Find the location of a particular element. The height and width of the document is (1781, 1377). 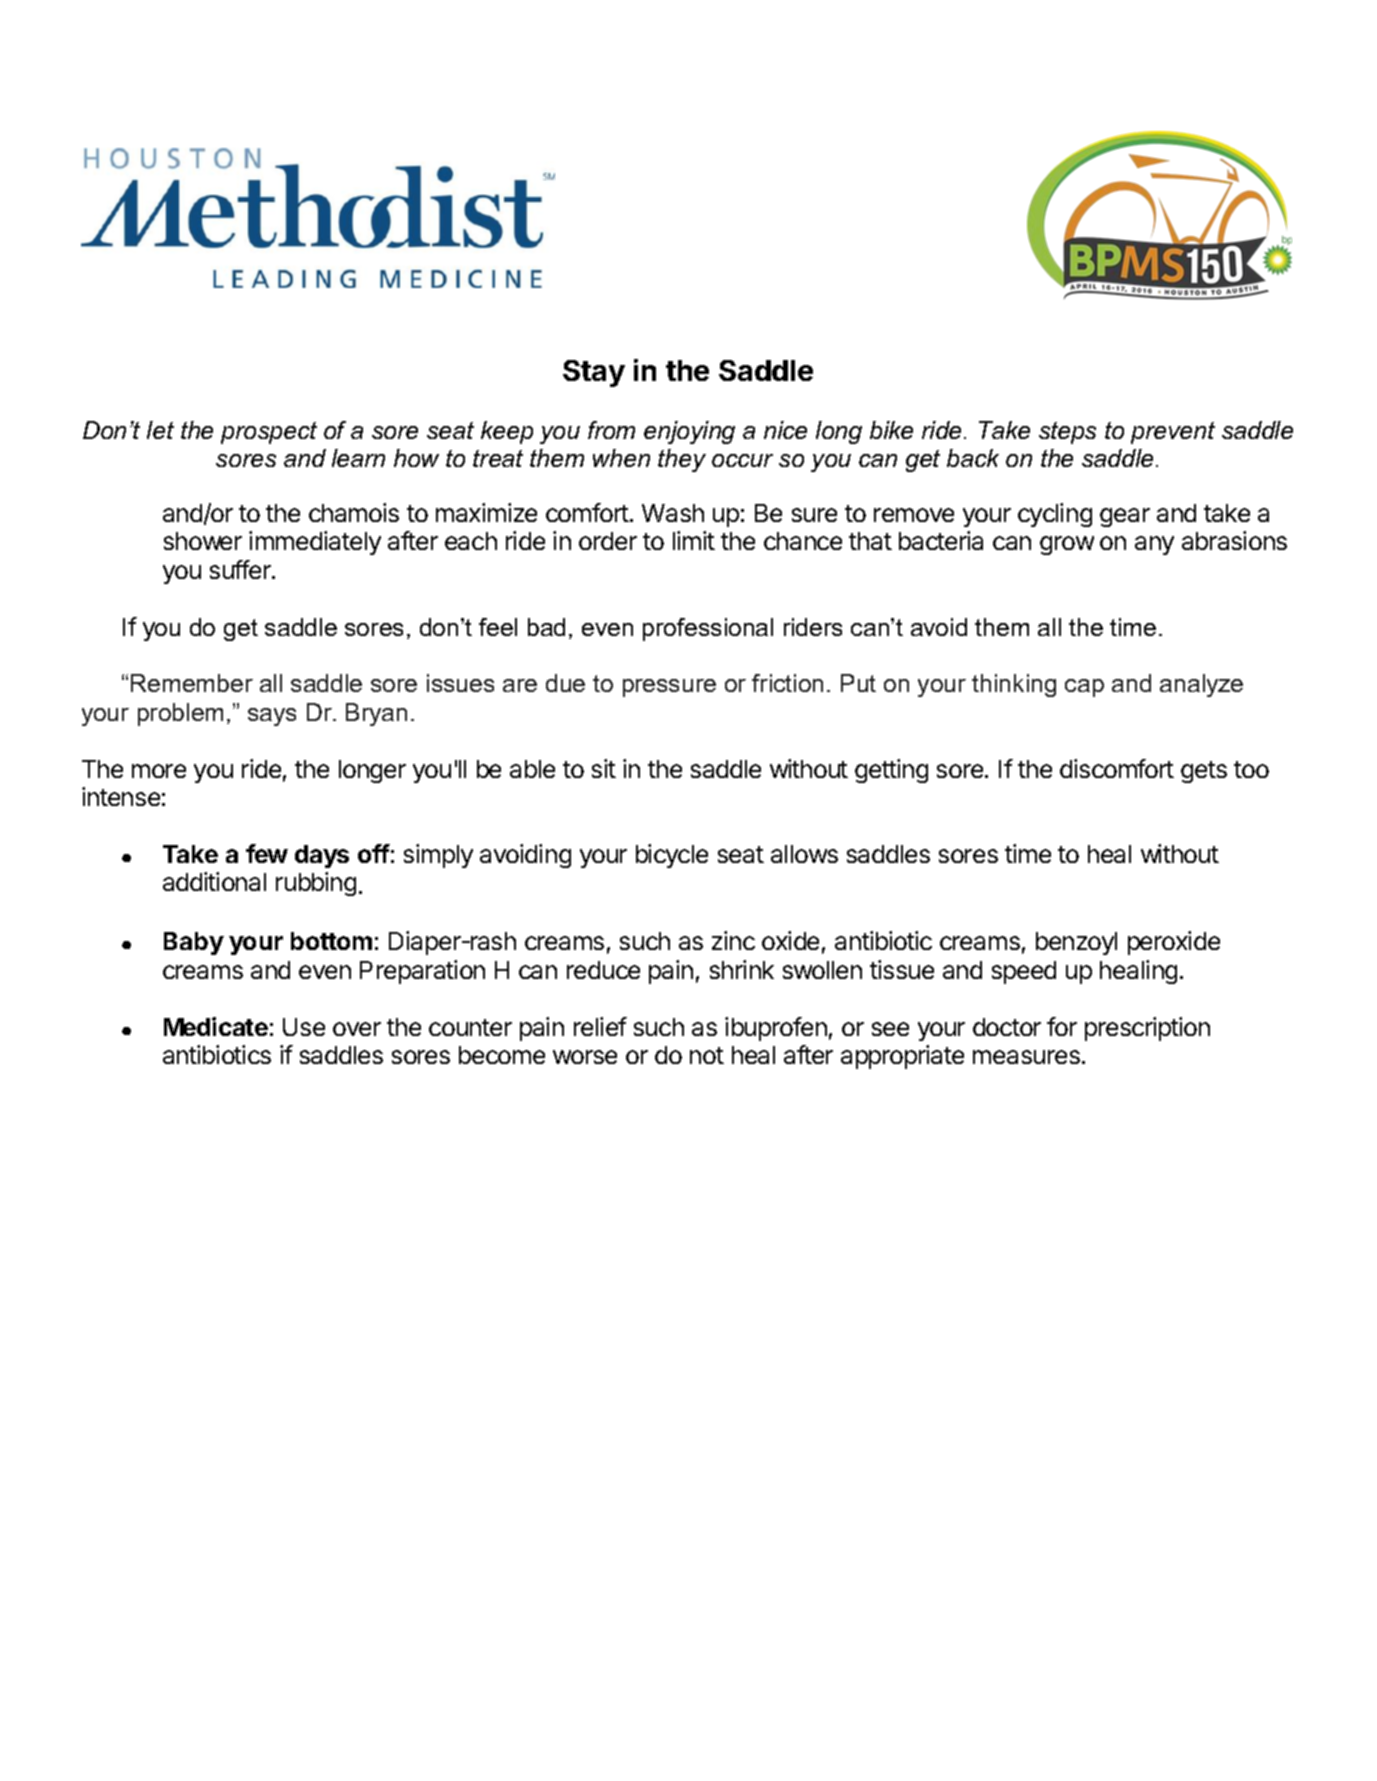

steps is located at coordinates (1067, 433).
